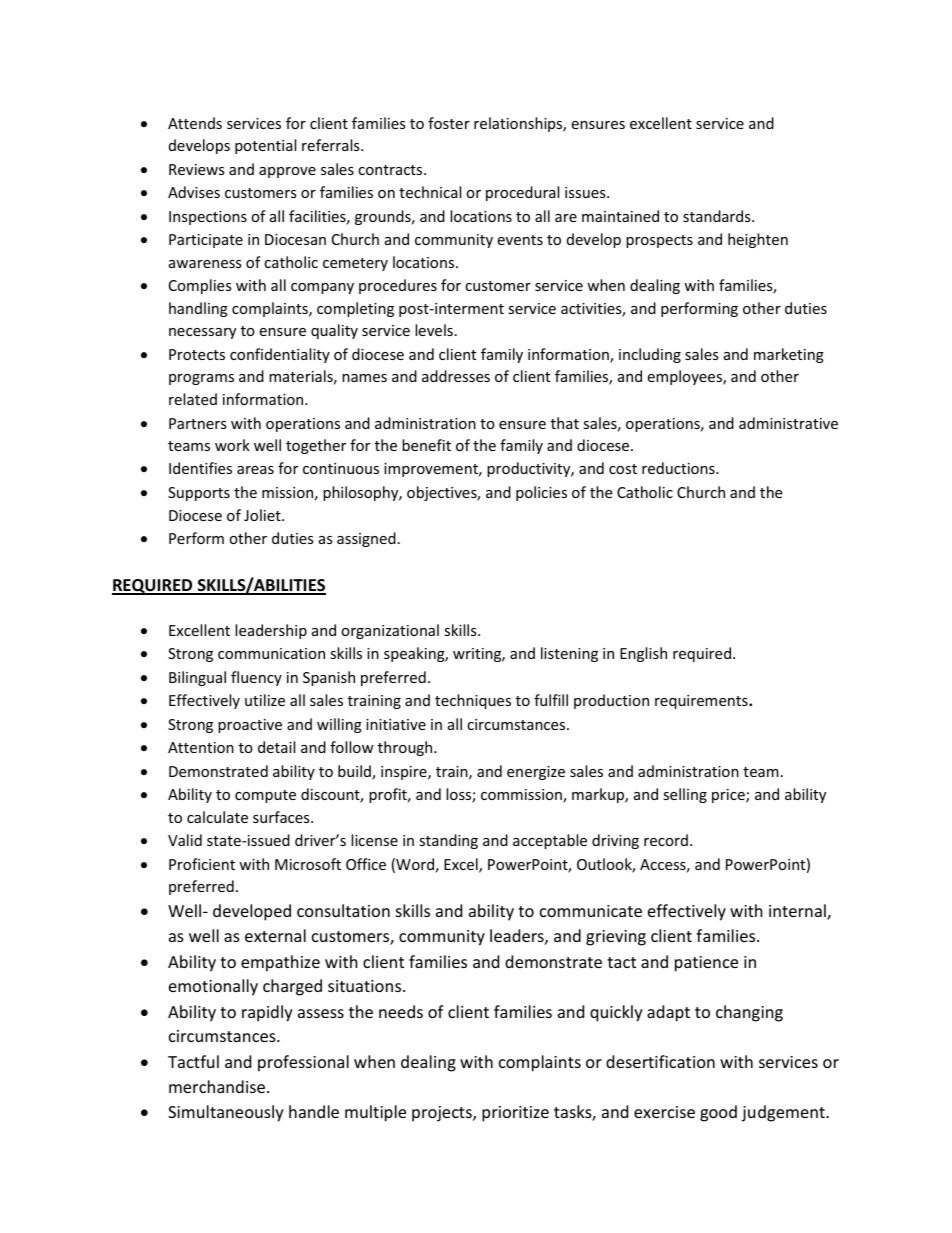 Image resolution: width=952 pixels, height=1233 pixels. What do you see at coordinates (789, 355) in the page?
I see `marketing` at bounding box center [789, 355].
